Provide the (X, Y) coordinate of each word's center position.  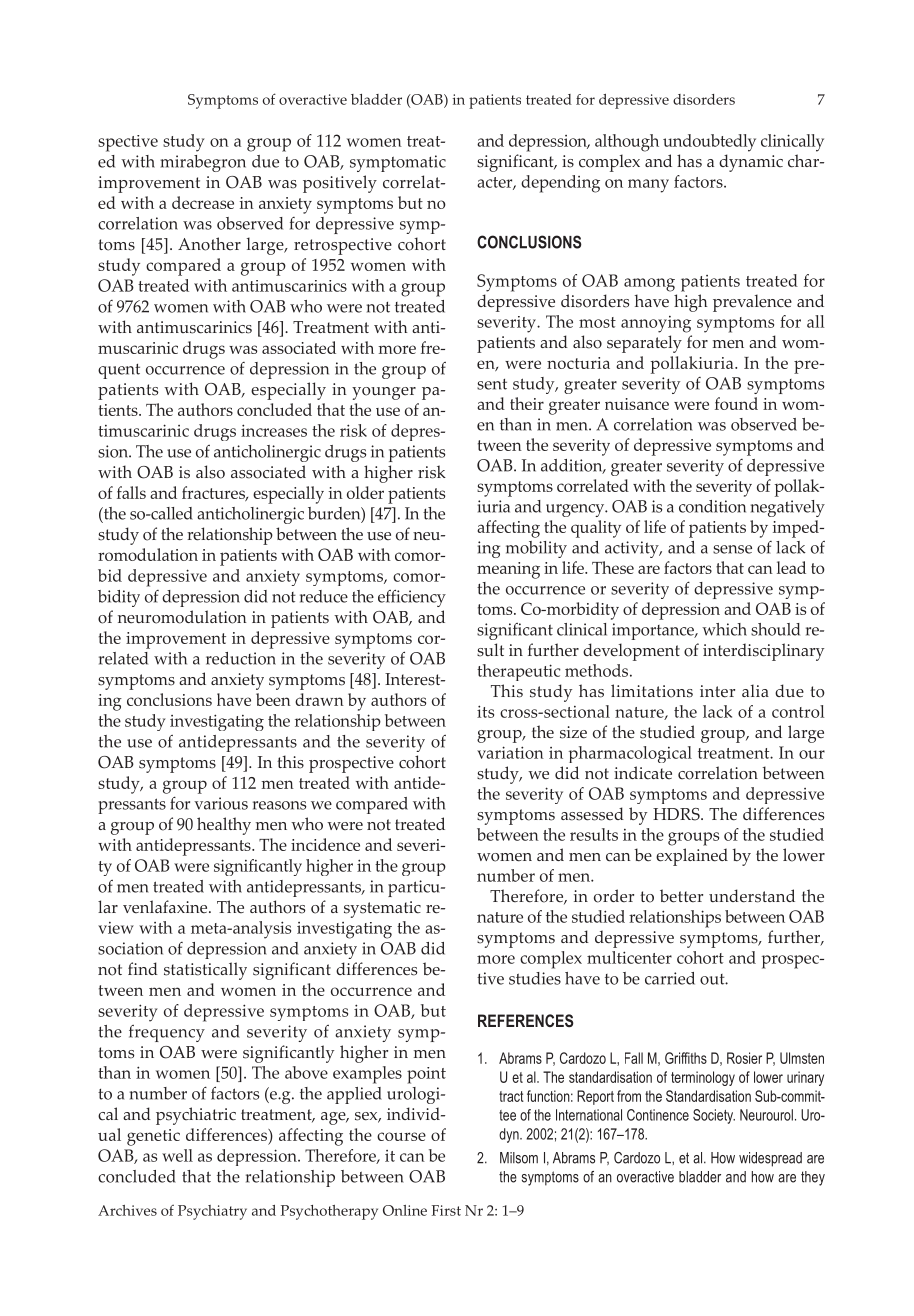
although (627, 143)
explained (692, 857)
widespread (770, 1159)
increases (274, 430)
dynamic (751, 163)
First (446, 1210)
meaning (508, 570)
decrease (203, 202)
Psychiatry (212, 1212)
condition (712, 506)
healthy (224, 826)
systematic (382, 909)
